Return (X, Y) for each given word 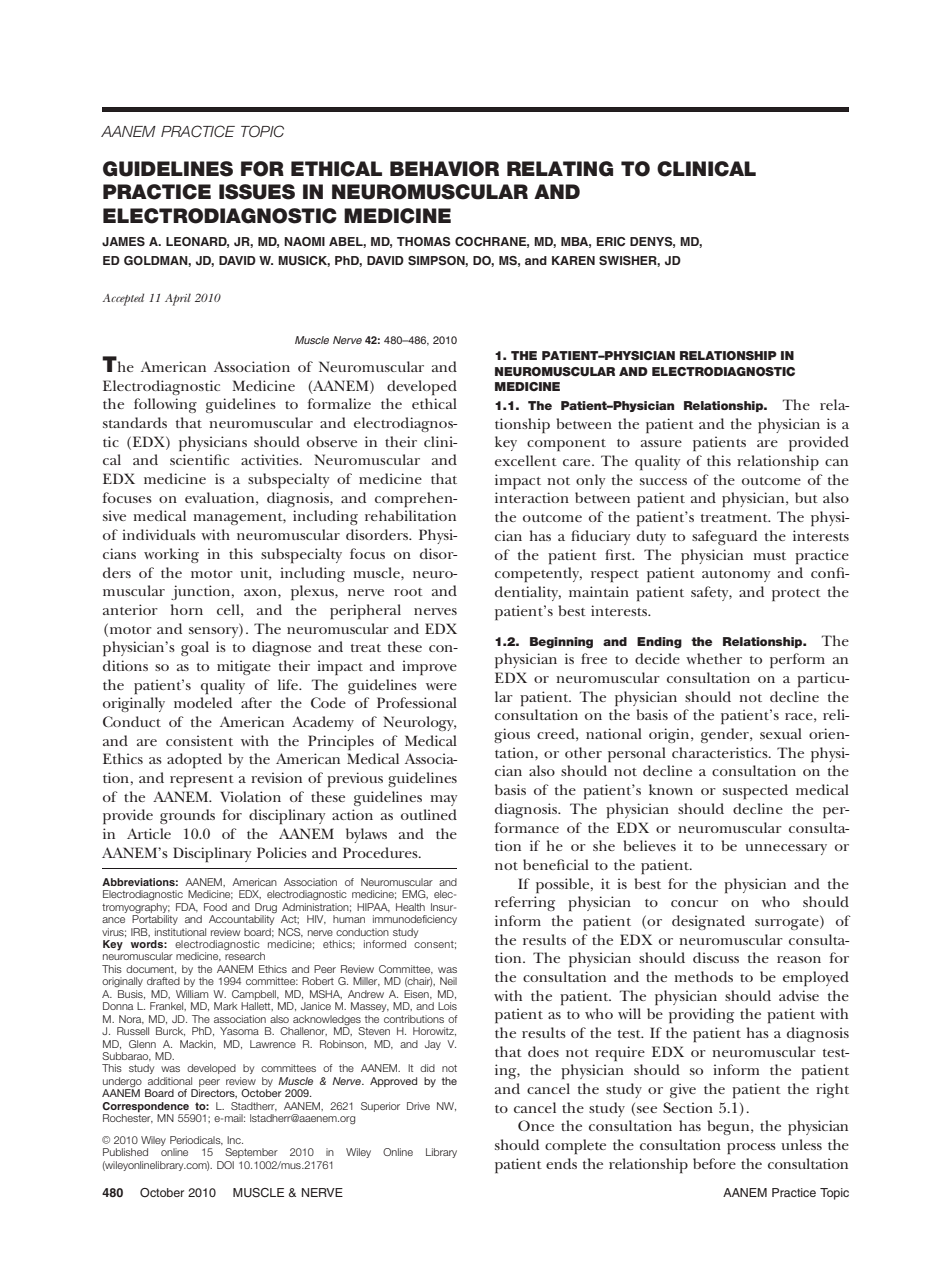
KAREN (573, 260)
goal (195, 648)
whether (714, 658)
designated (708, 922)
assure (661, 443)
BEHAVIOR (444, 169)
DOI (225, 1165)
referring (525, 903)
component (566, 445)
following (165, 405)
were (441, 686)
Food (215, 907)
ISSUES (257, 192)
